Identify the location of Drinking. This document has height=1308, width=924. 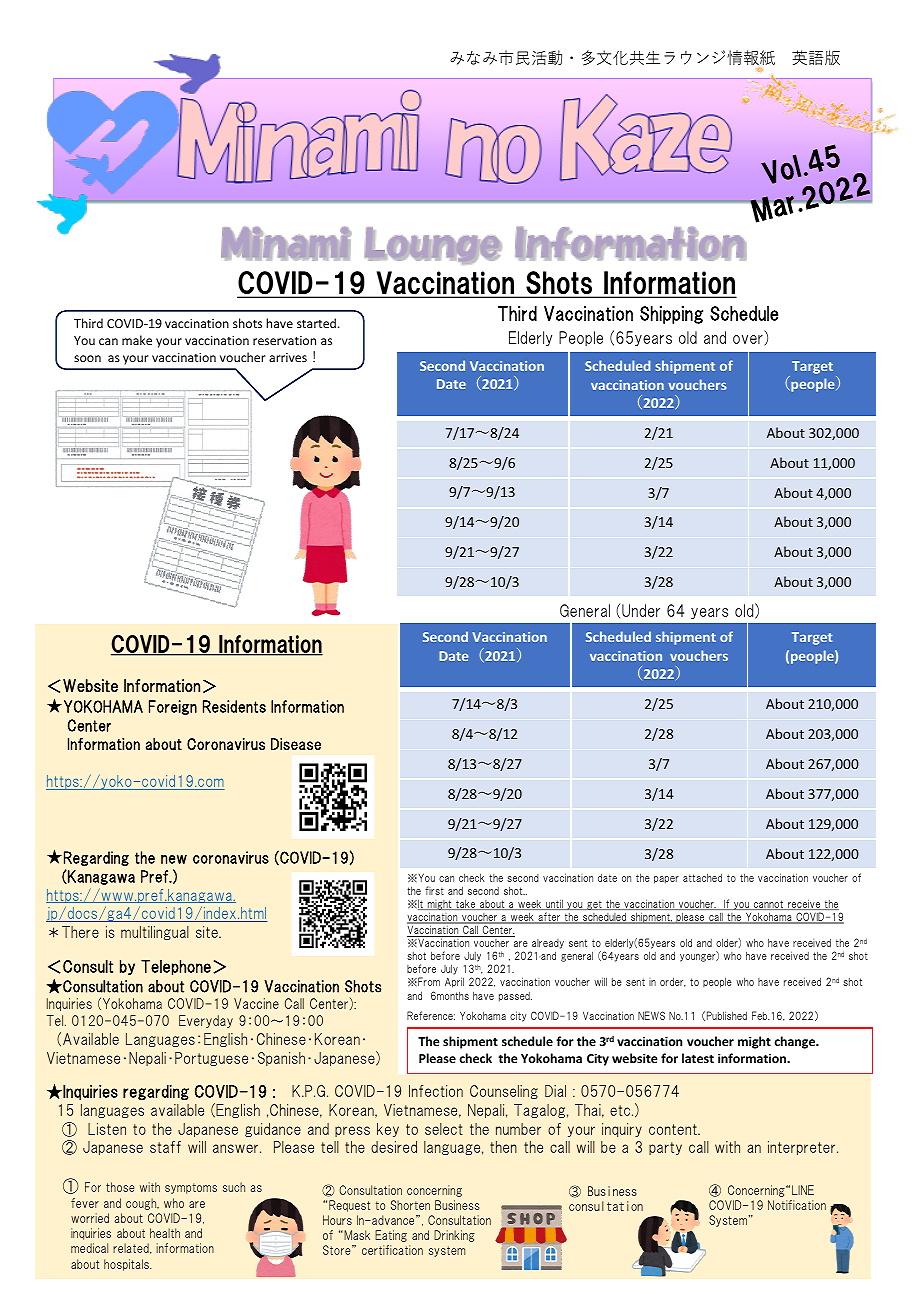
(454, 1236).
